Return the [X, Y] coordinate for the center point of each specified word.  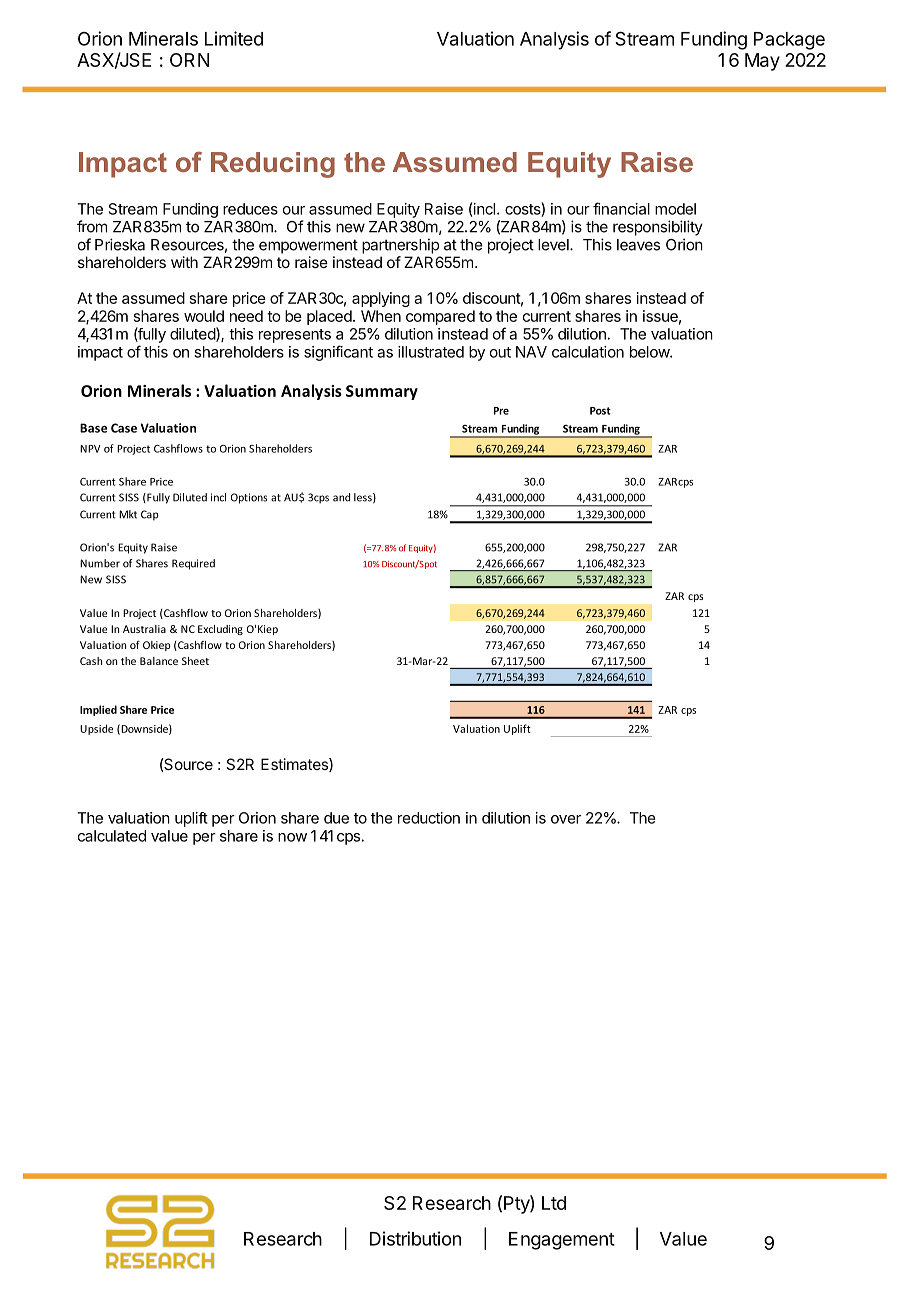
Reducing [273, 165]
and [341, 497]
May [762, 62]
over [566, 819]
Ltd [554, 1203]
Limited [234, 38]
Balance [159, 661]
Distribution [415, 1238]
